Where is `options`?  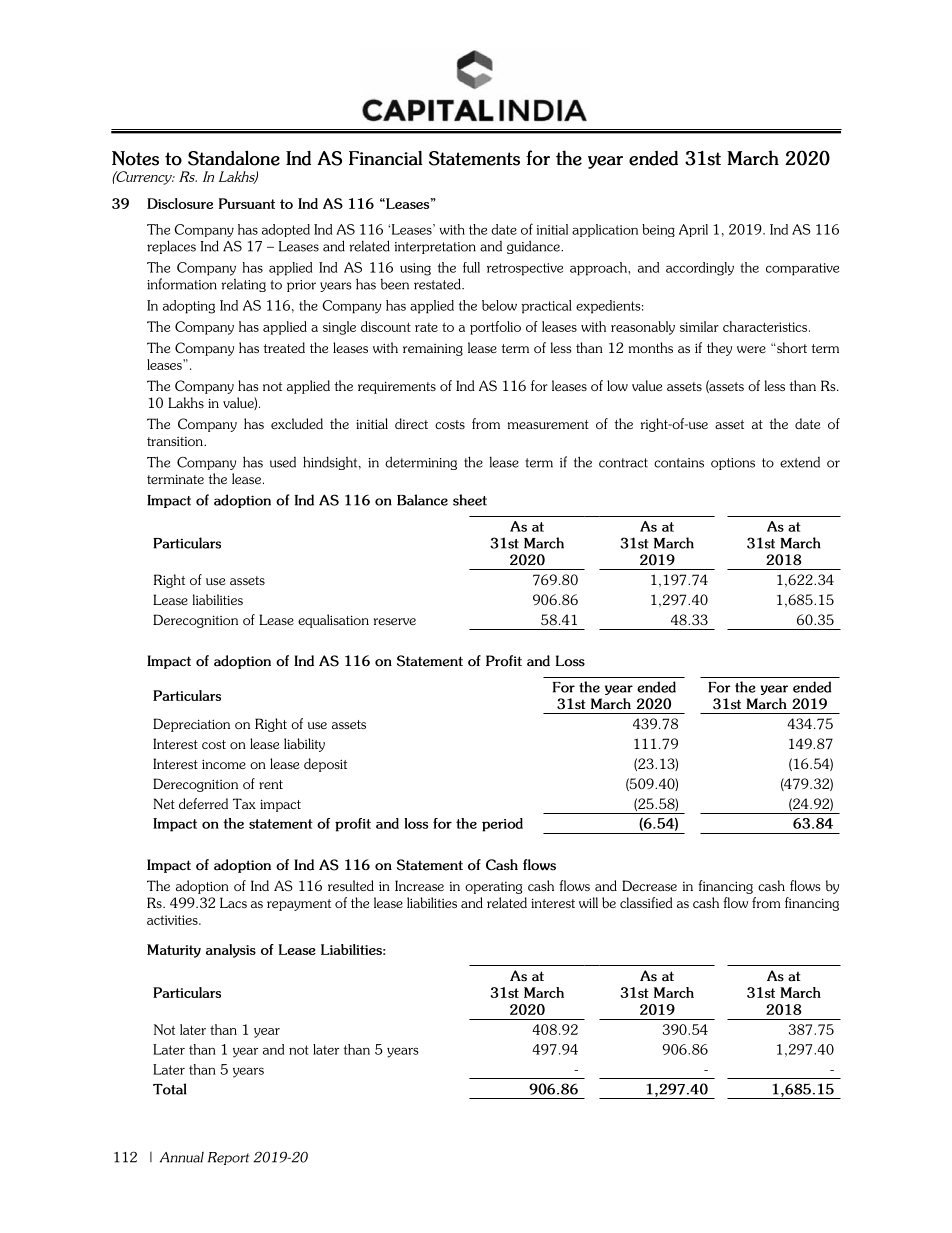 options is located at coordinates (733, 464).
